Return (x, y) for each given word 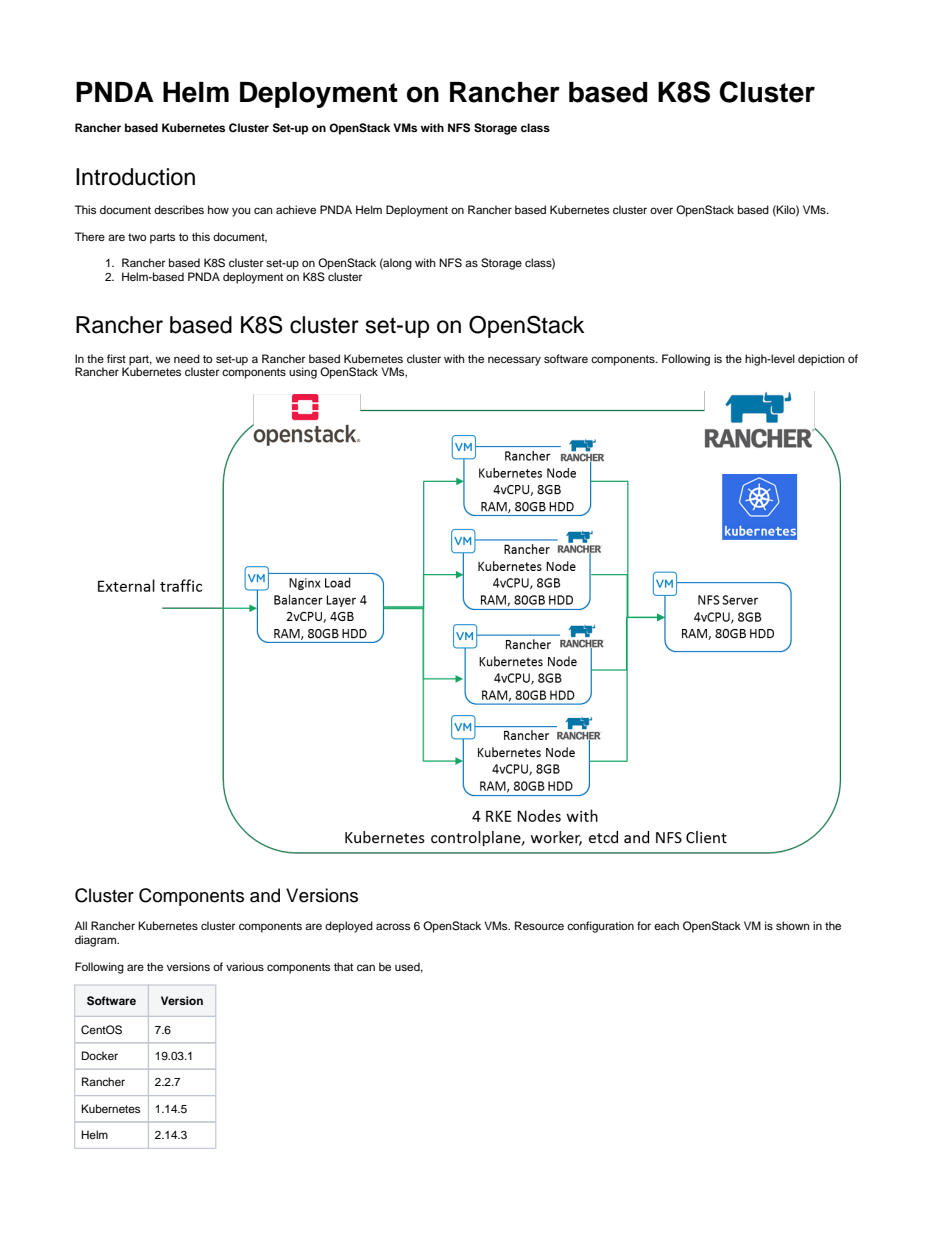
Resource (539, 925)
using (303, 373)
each (666, 925)
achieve (296, 209)
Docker (100, 1055)
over (661, 210)
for (644, 925)
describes (179, 209)
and (265, 895)
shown (792, 925)
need (187, 358)
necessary (514, 361)
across (393, 926)
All (81, 925)
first (116, 358)
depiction (821, 360)
